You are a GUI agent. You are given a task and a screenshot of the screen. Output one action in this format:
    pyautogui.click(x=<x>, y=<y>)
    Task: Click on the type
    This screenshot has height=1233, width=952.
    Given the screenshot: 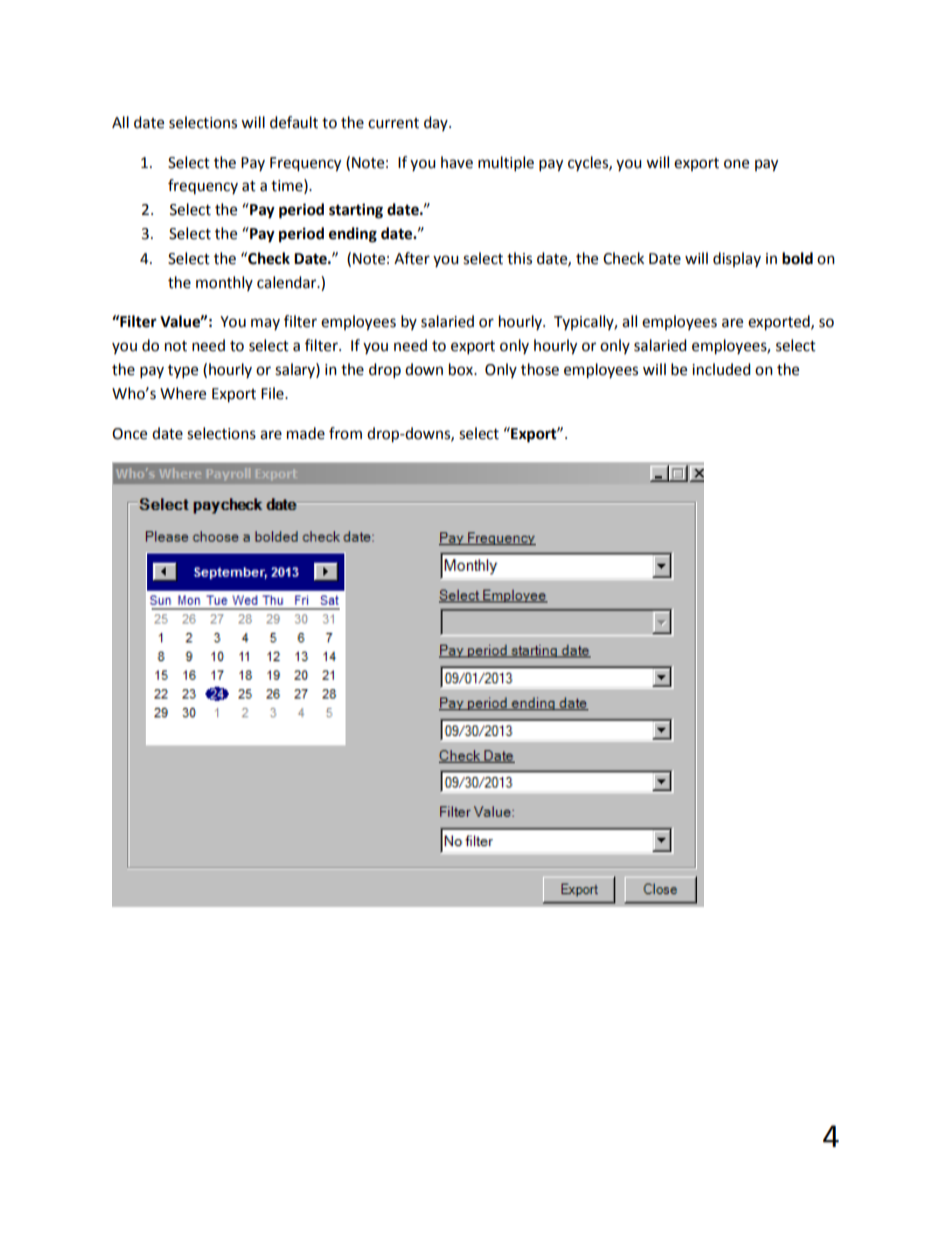 What is the action you would take?
    pyautogui.click(x=183, y=372)
